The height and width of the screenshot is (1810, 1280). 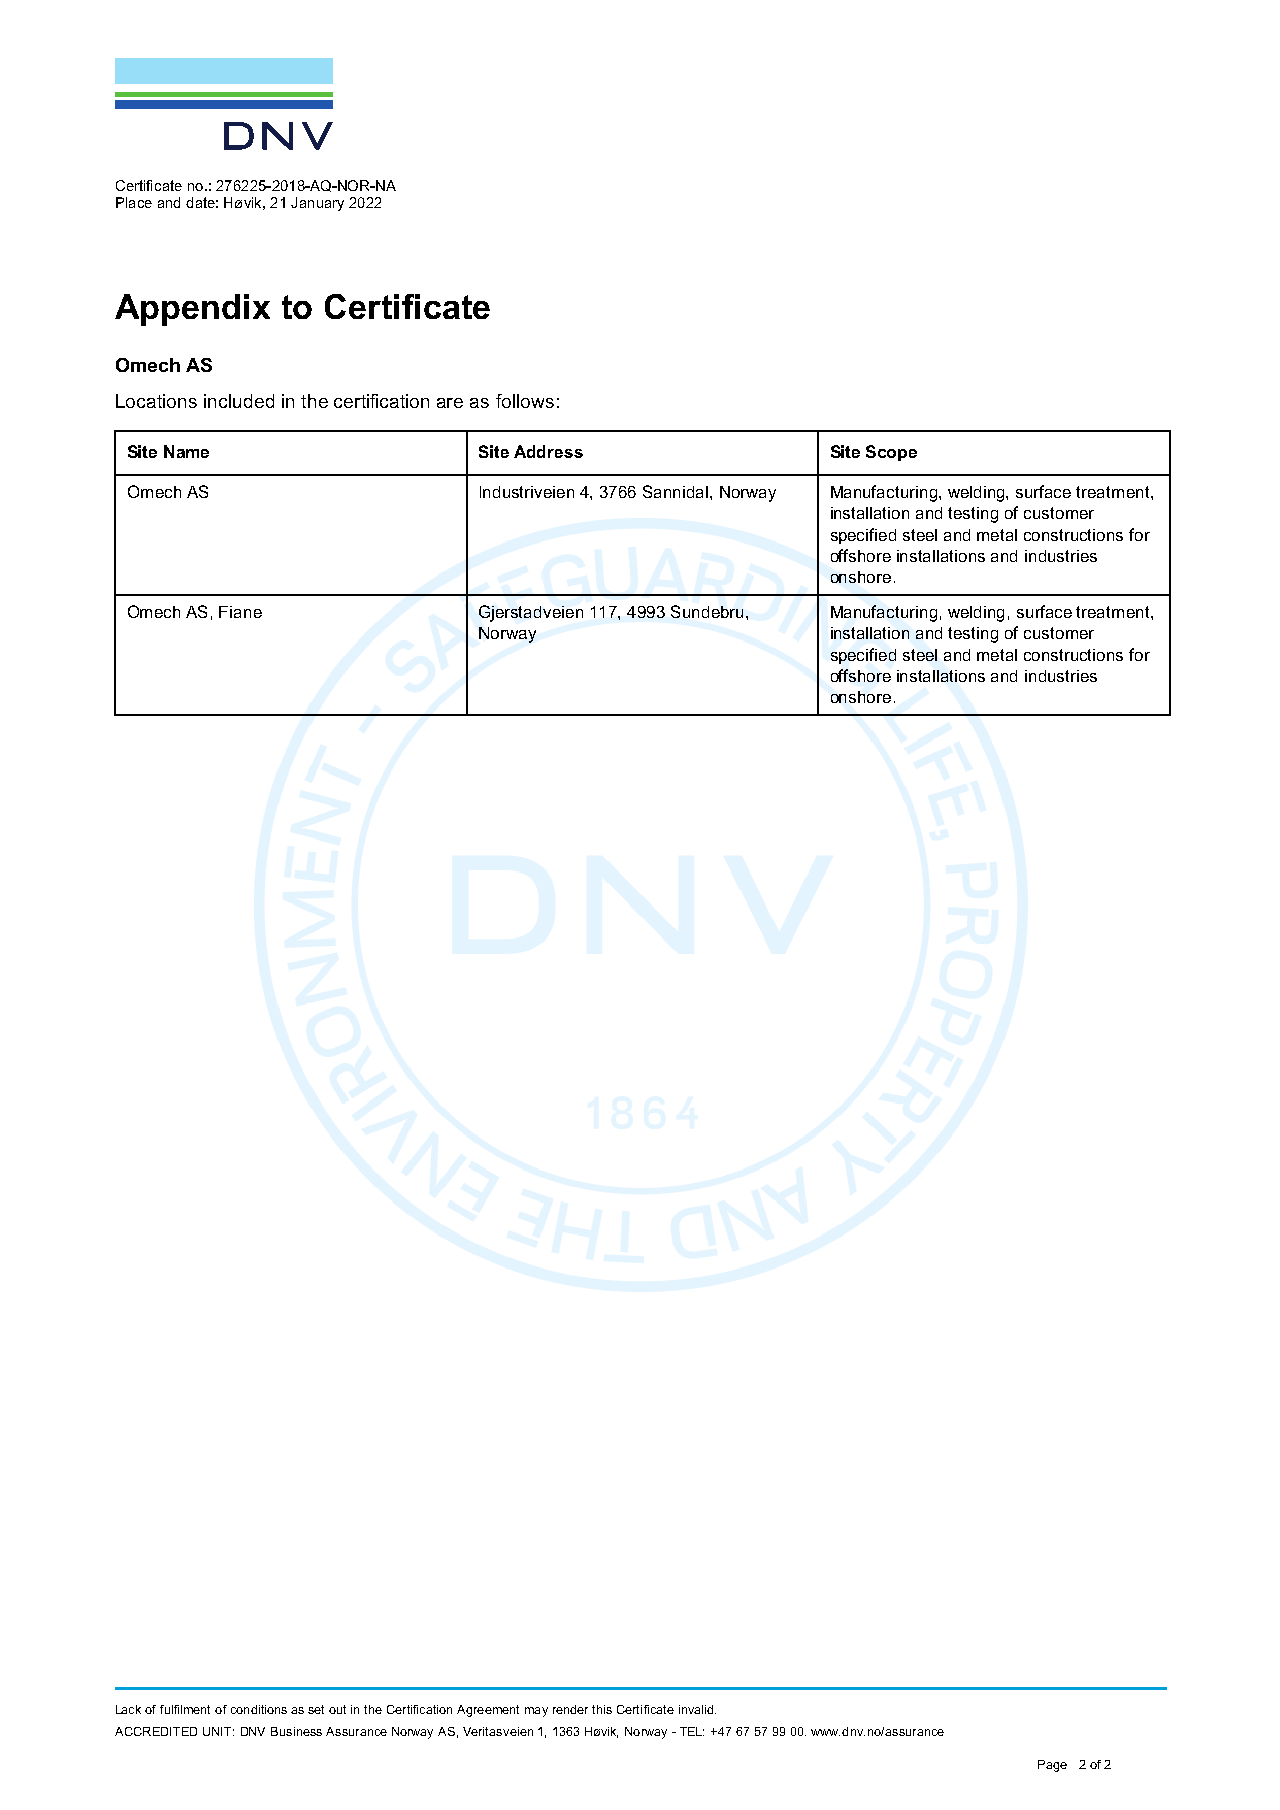 What do you see at coordinates (536, 1712) in the screenshot?
I see `may` at bounding box center [536, 1712].
